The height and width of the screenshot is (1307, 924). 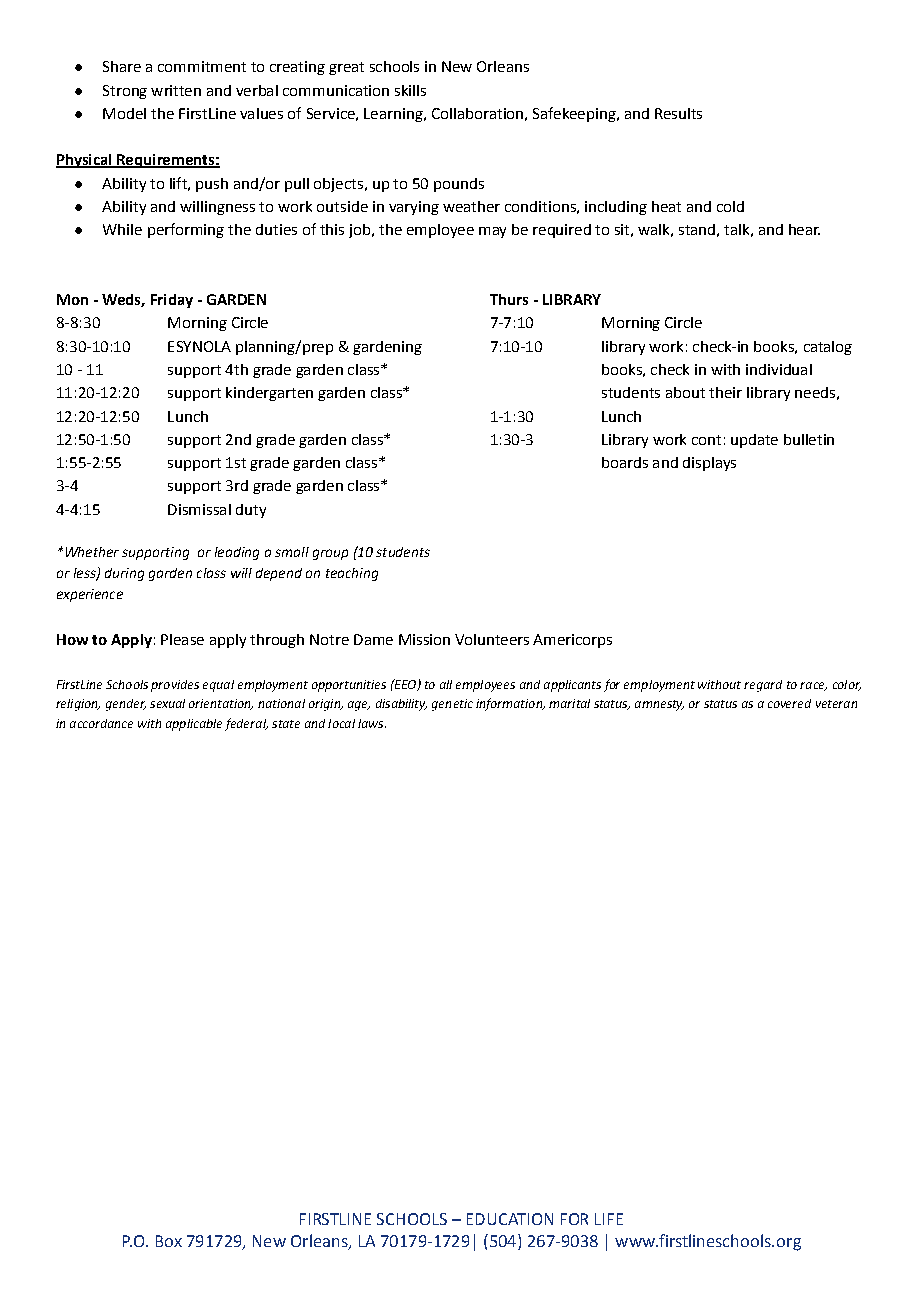 What do you see at coordinates (678, 113) in the screenshot?
I see `Results` at bounding box center [678, 113].
